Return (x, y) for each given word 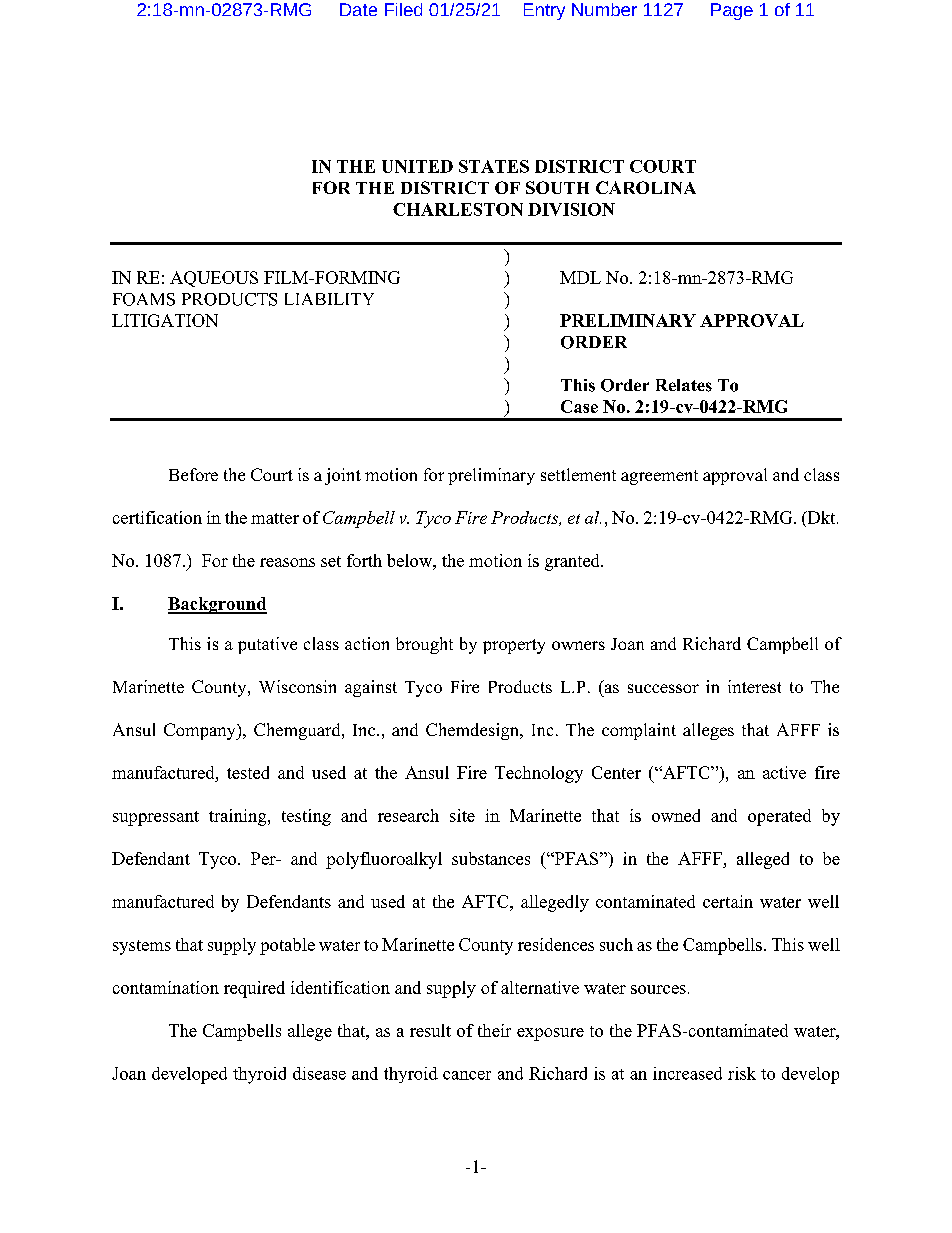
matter (275, 518)
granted (573, 562)
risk (742, 1073)
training (239, 817)
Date (358, 9)
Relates (684, 385)
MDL (580, 277)
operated (779, 817)
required (254, 989)
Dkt (821, 517)
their (494, 1030)
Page (732, 11)
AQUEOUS (214, 279)
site (462, 815)
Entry (544, 11)
